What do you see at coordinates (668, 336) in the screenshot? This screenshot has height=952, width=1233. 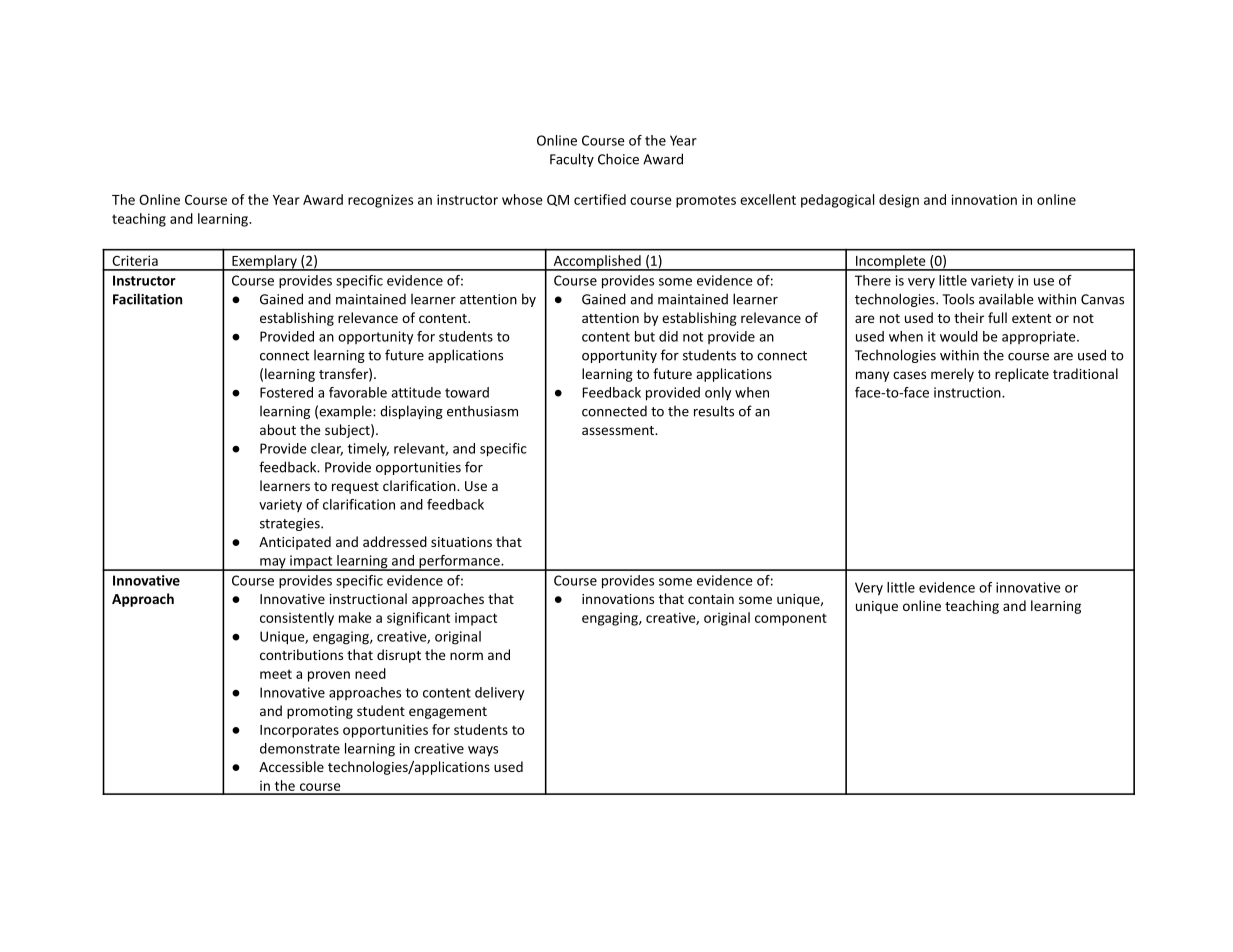 I see `did` at bounding box center [668, 336].
